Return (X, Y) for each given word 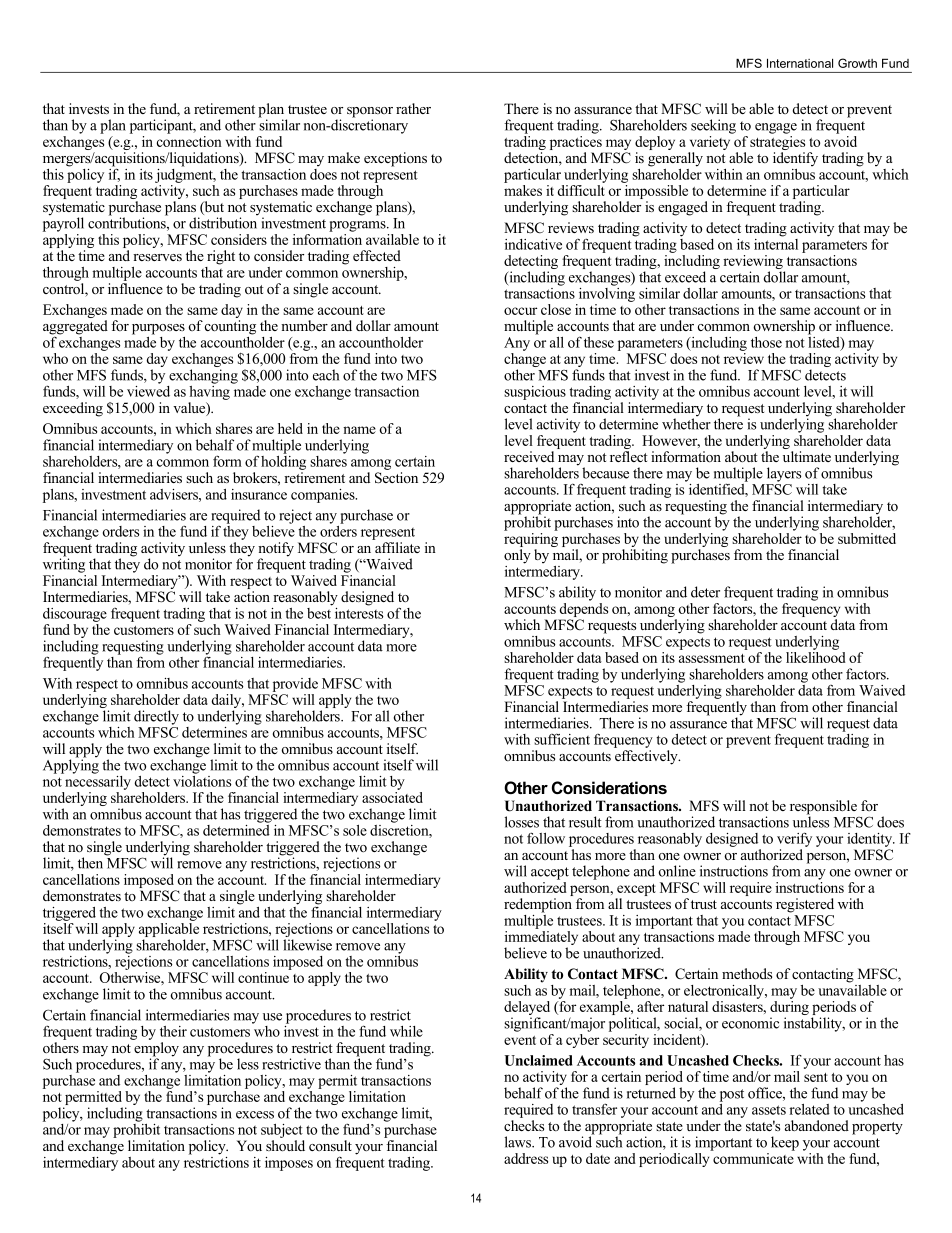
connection (189, 140)
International (800, 63)
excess (255, 1115)
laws (519, 1142)
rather (413, 108)
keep (785, 1143)
